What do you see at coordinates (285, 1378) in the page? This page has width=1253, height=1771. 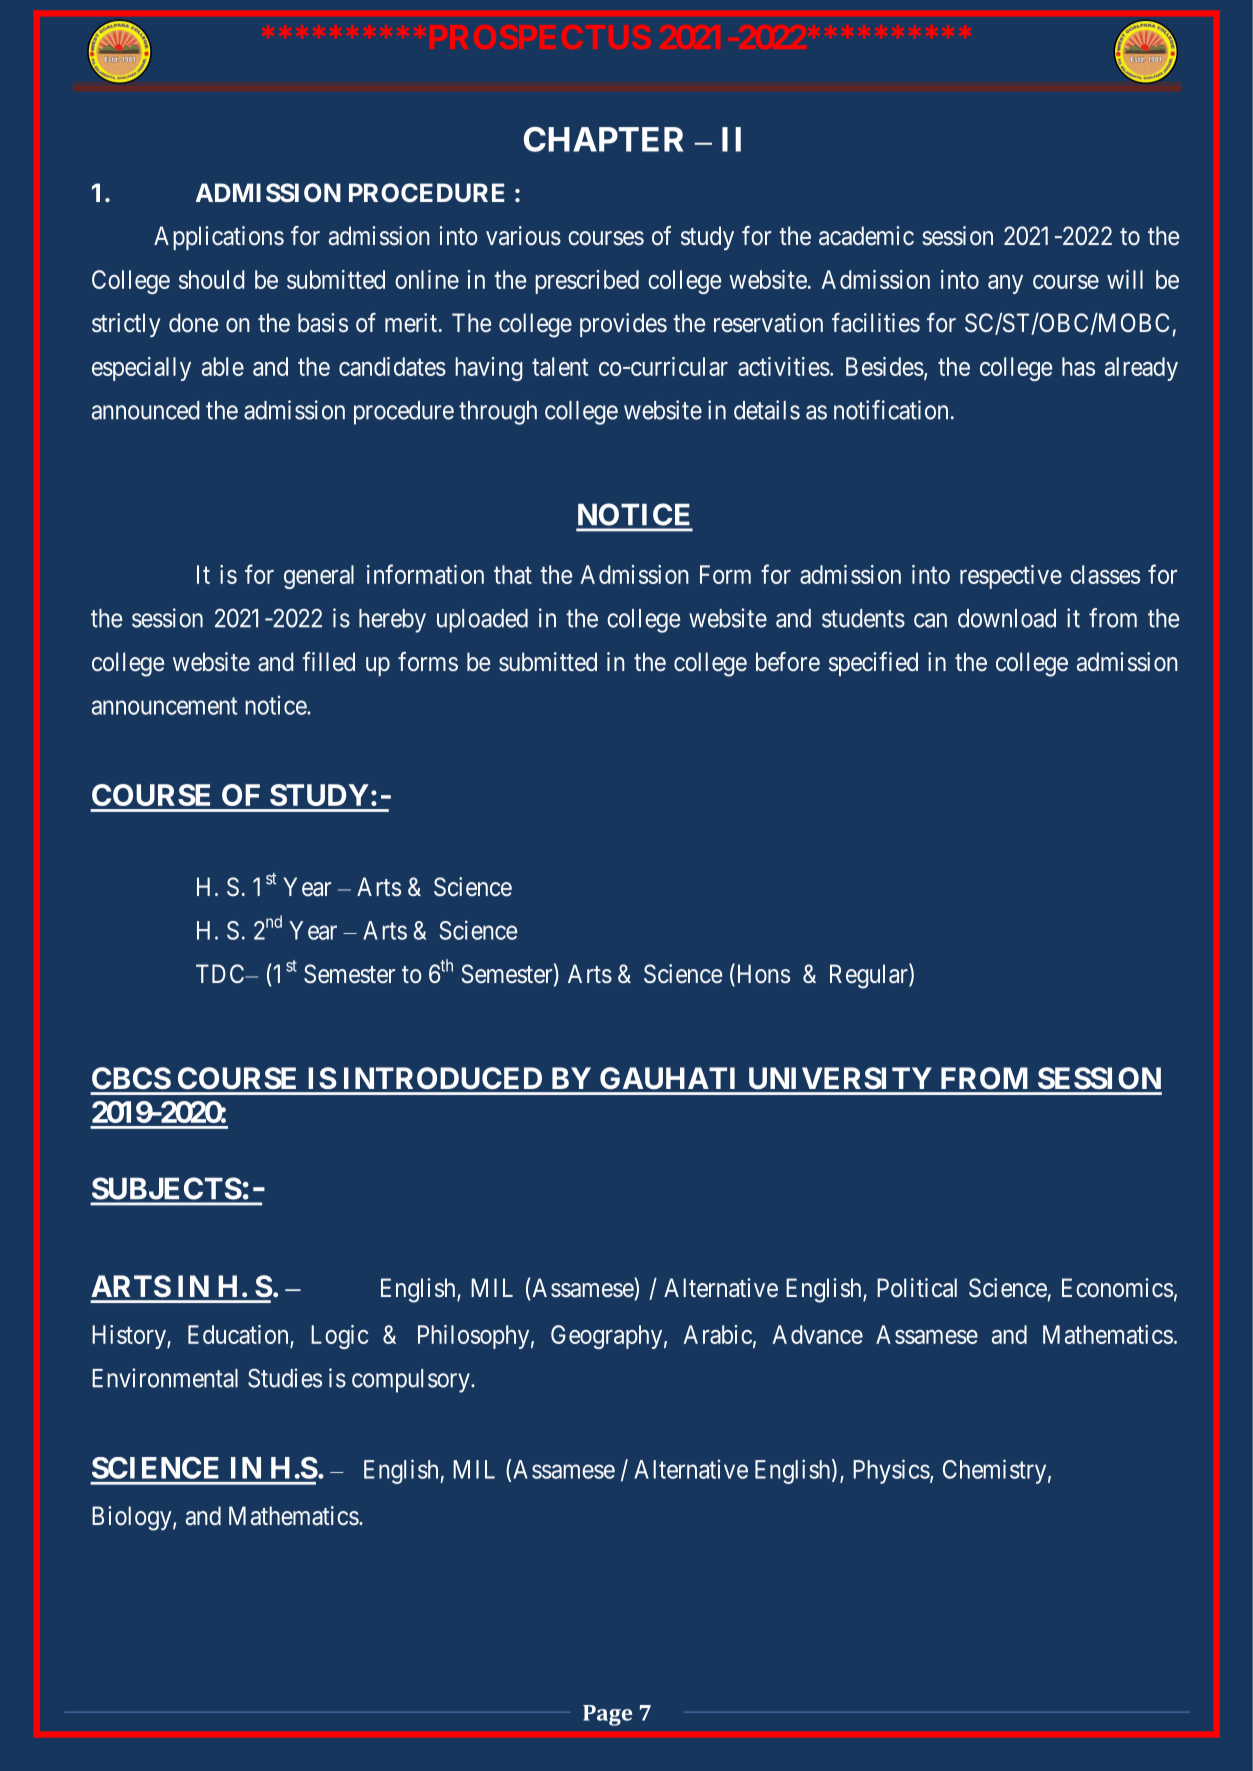 I see `Studies` at bounding box center [285, 1378].
